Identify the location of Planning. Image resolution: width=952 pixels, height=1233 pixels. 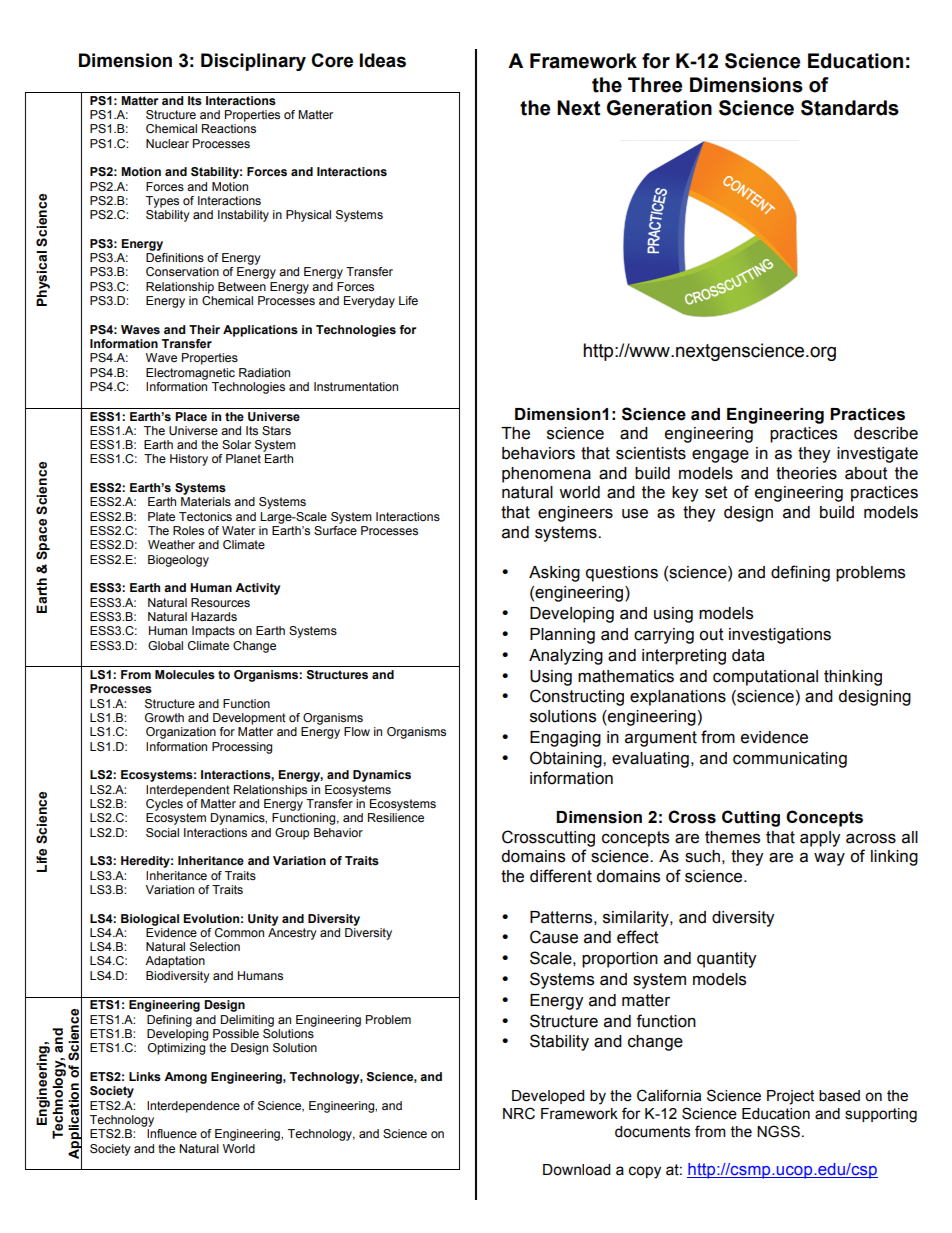
(562, 636).
